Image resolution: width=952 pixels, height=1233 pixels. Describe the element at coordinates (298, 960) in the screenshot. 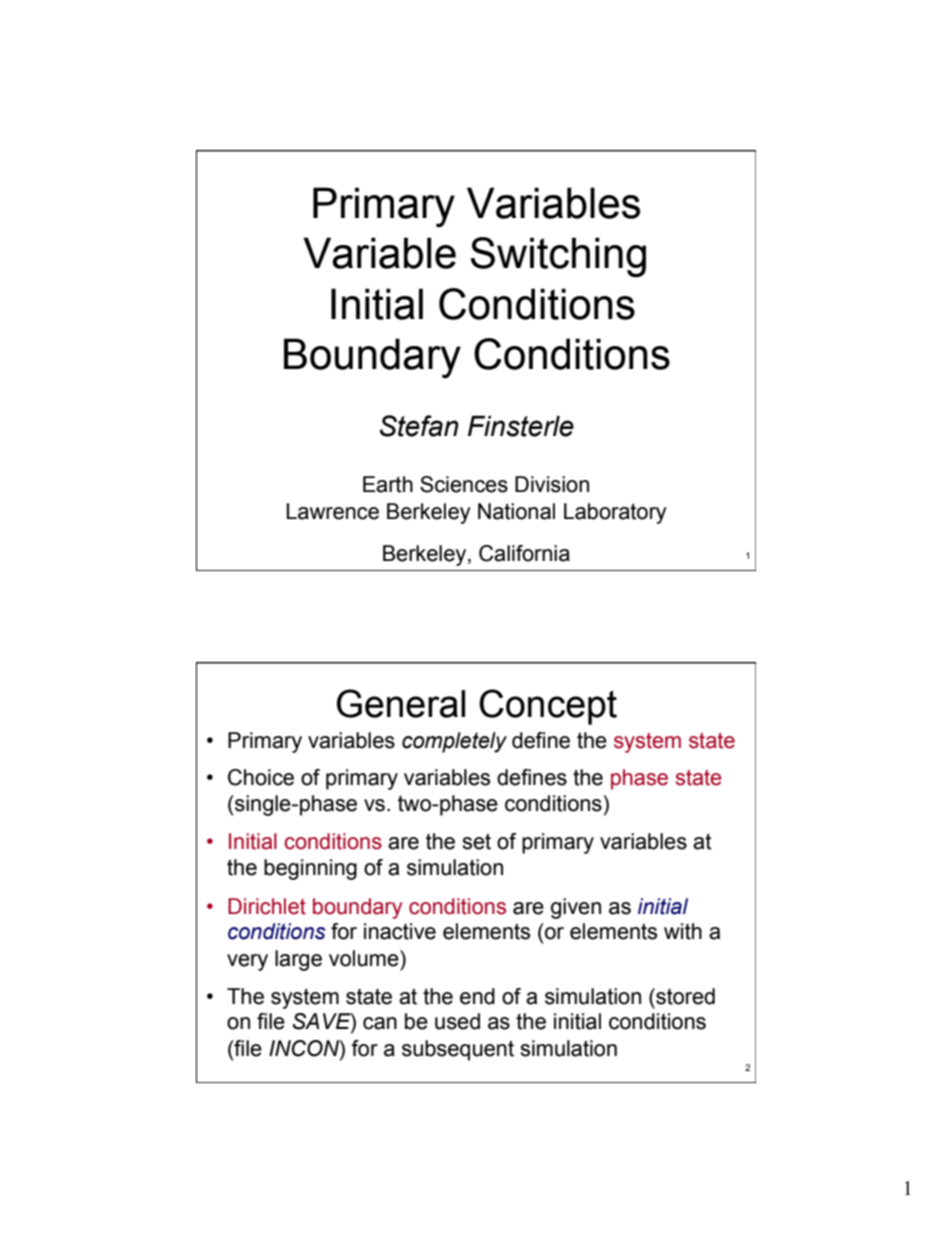

I see `large` at that location.
